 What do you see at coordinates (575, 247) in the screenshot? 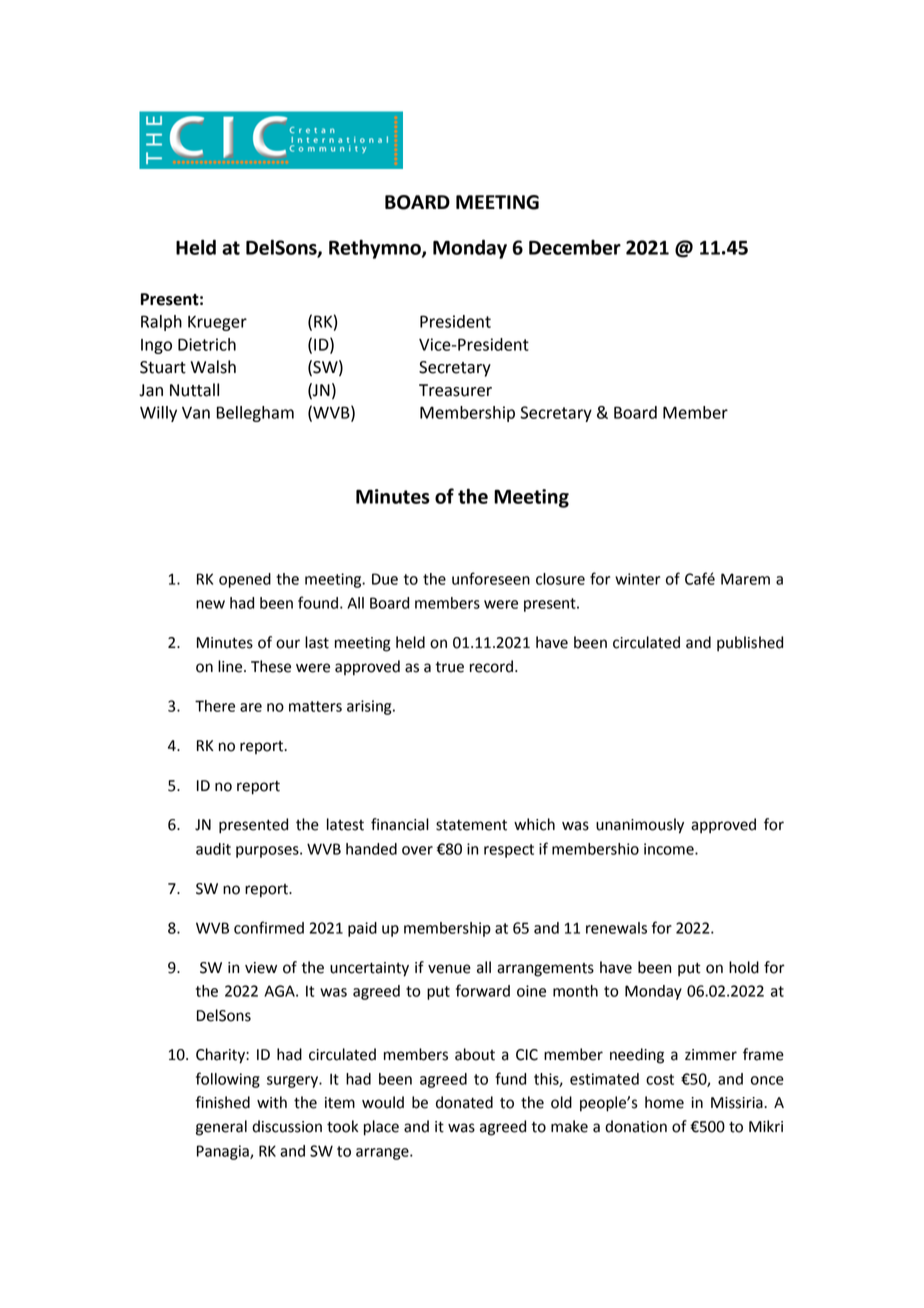
I see `December` at bounding box center [575, 247].
